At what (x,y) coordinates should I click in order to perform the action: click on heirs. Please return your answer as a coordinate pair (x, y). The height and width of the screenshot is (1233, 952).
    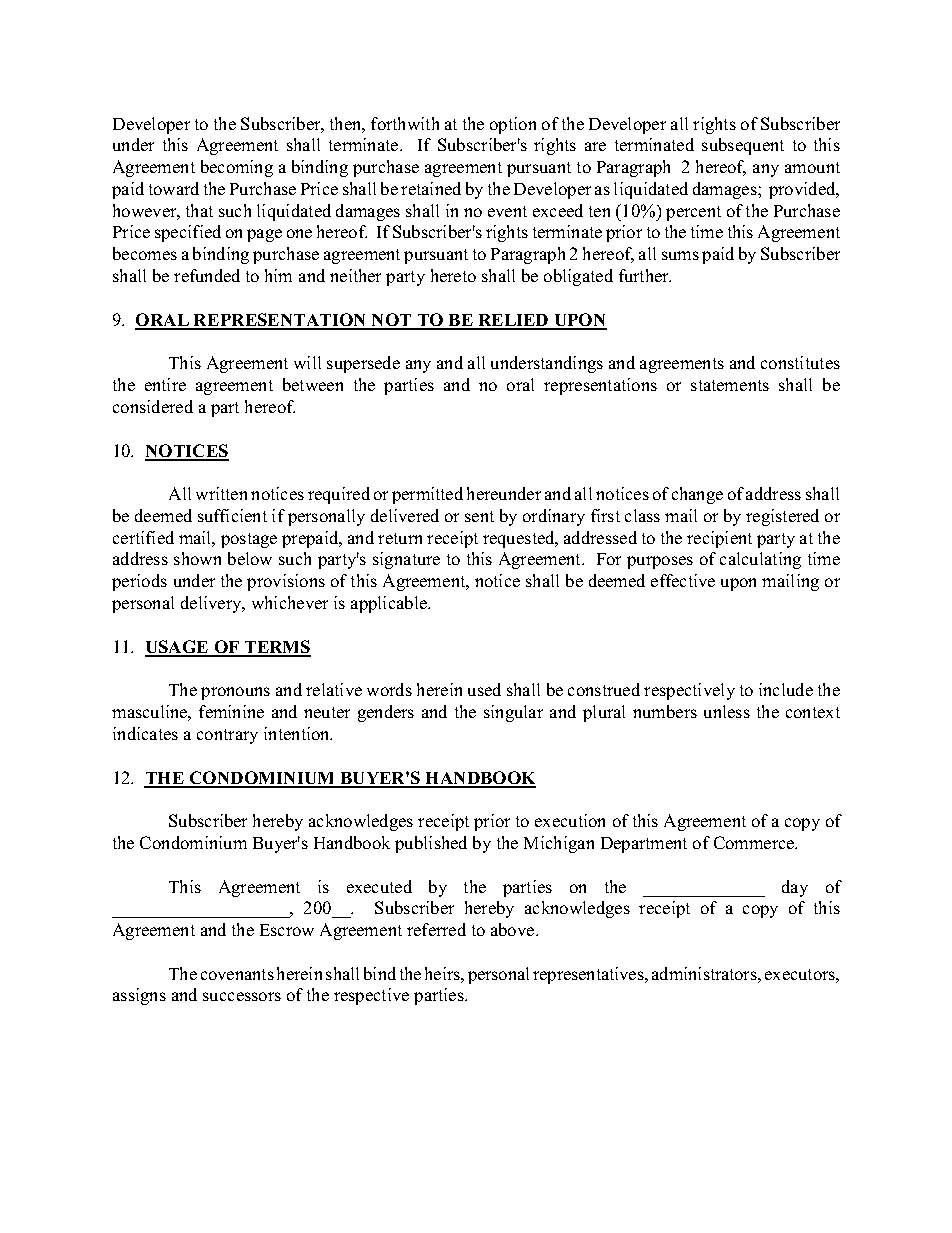
    Looking at the image, I should click on (443, 973).
